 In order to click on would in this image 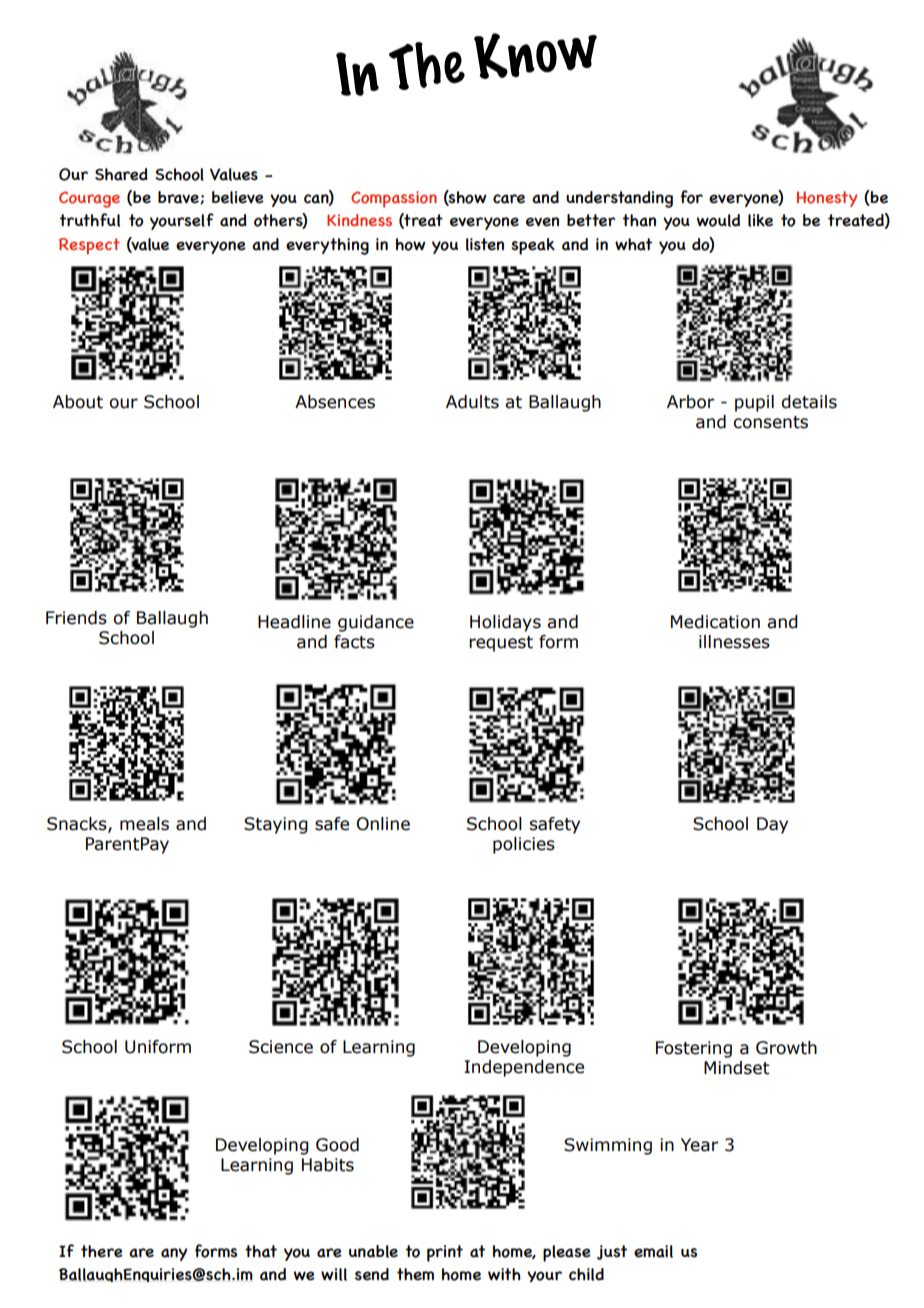, I will do `click(718, 220)`.
